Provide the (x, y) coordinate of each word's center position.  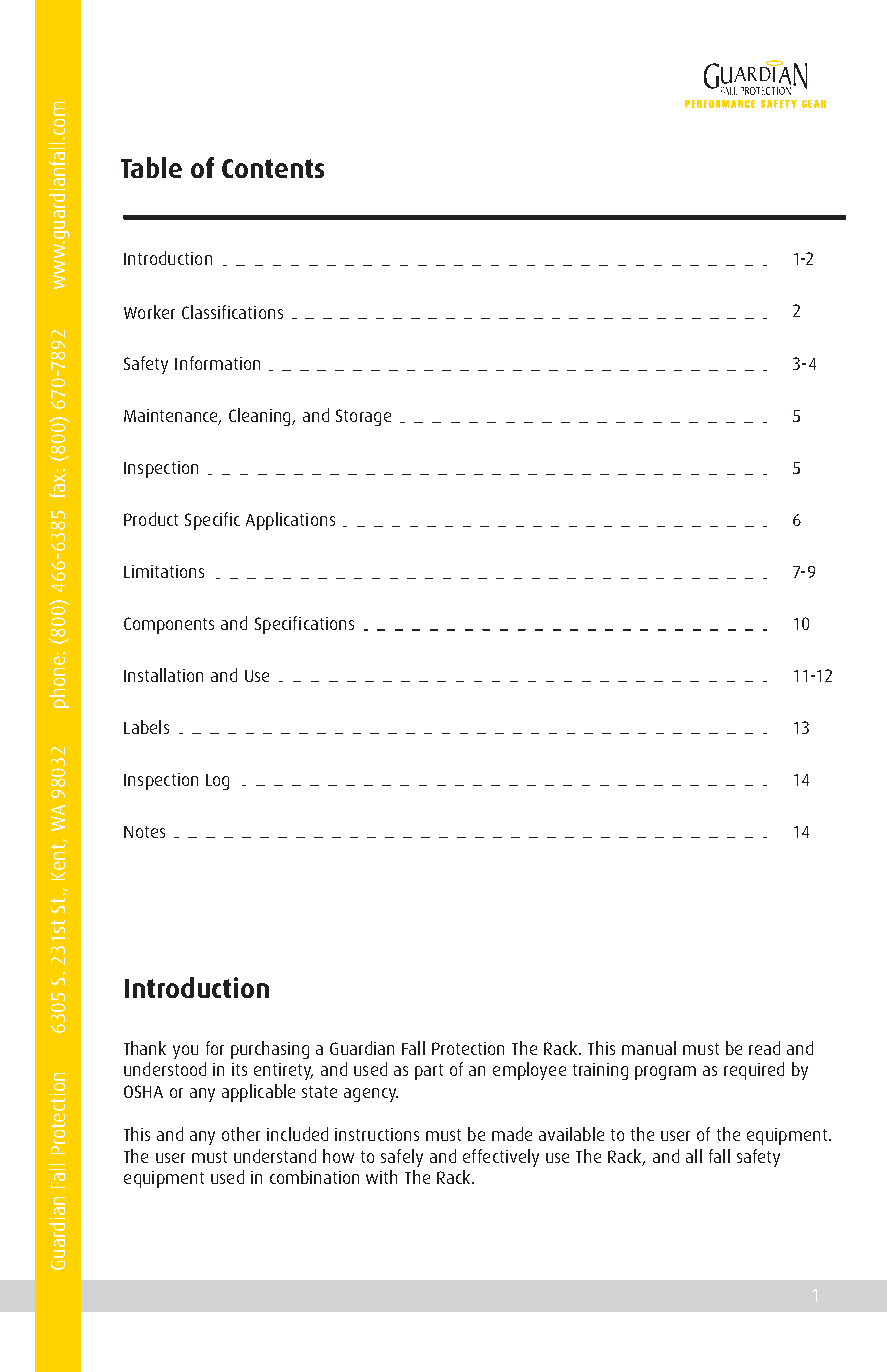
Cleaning (261, 417)
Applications (290, 521)
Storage (363, 417)
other (241, 1134)
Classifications (232, 312)
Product (151, 519)
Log (217, 782)
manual (649, 1048)
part (429, 1072)
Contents (273, 168)
